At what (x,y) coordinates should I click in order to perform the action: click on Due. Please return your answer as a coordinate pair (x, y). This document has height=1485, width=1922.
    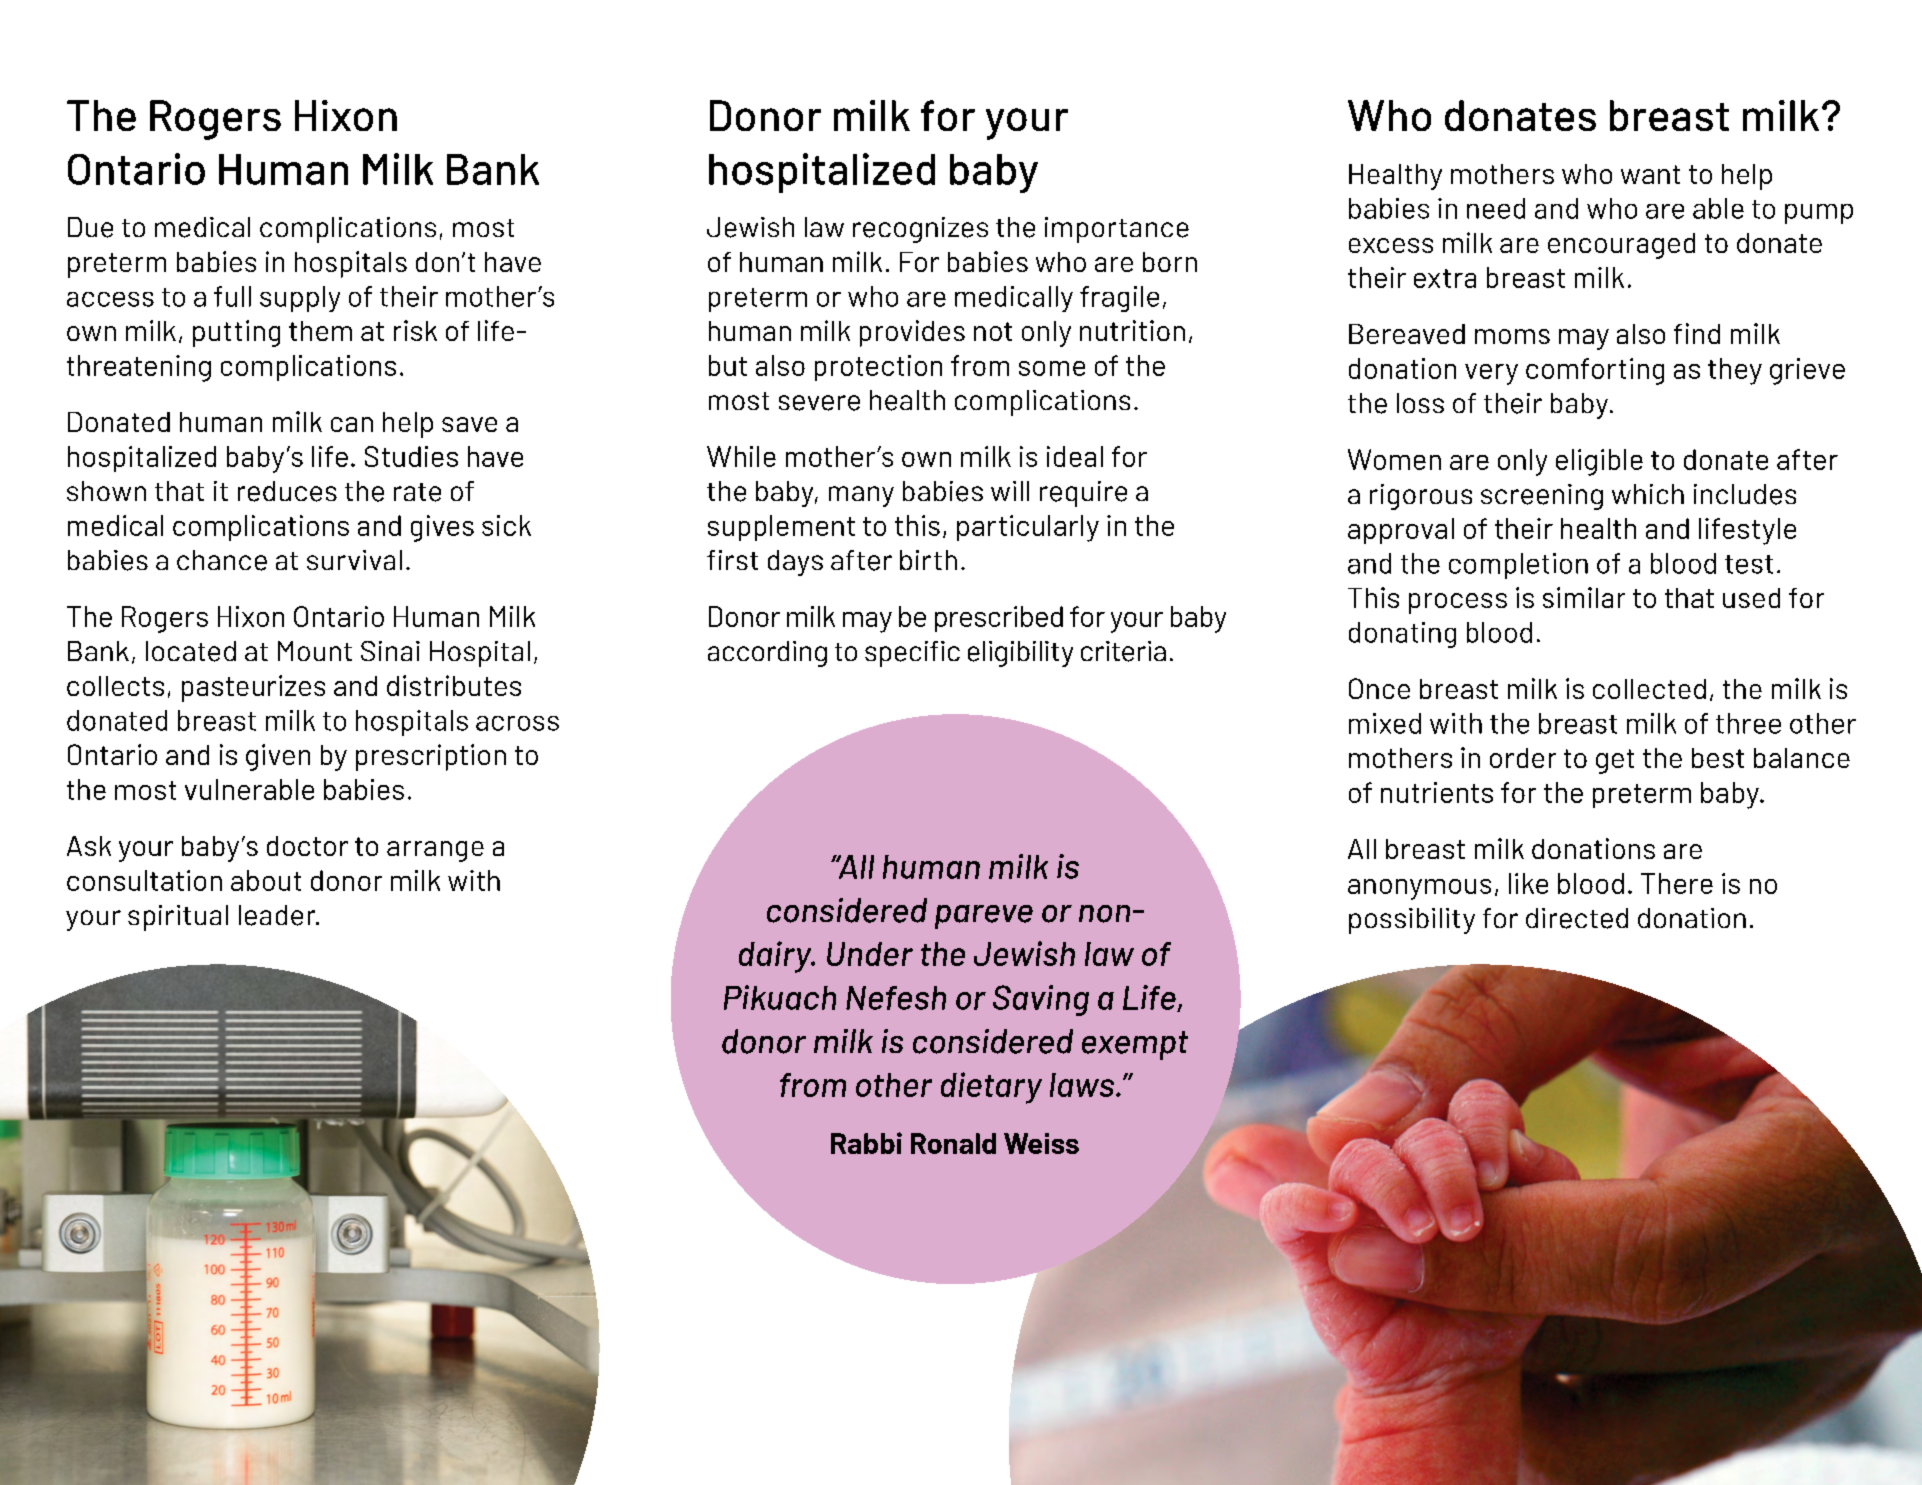
    Looking at the image, I should click on (90, 227).
